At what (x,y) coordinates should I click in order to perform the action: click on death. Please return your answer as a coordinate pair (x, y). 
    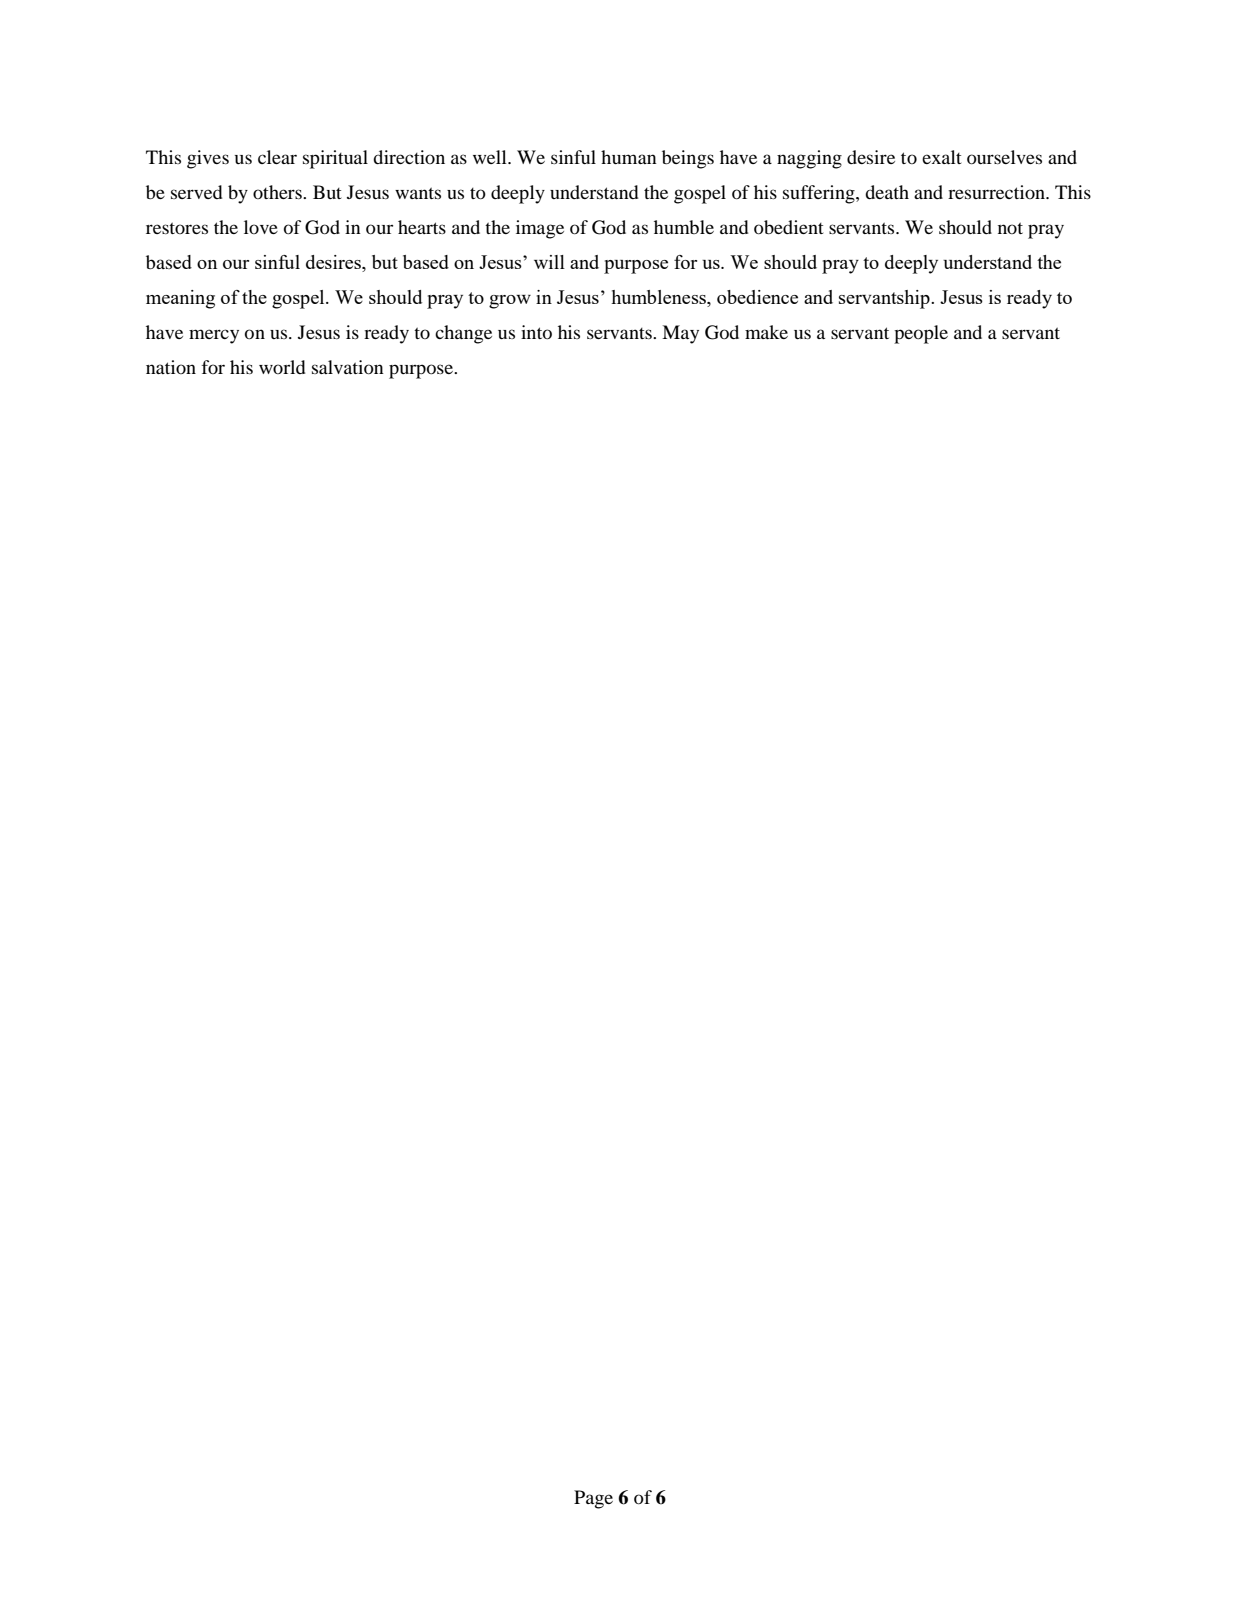
    Looking at the image, I should click on (887, 192).
